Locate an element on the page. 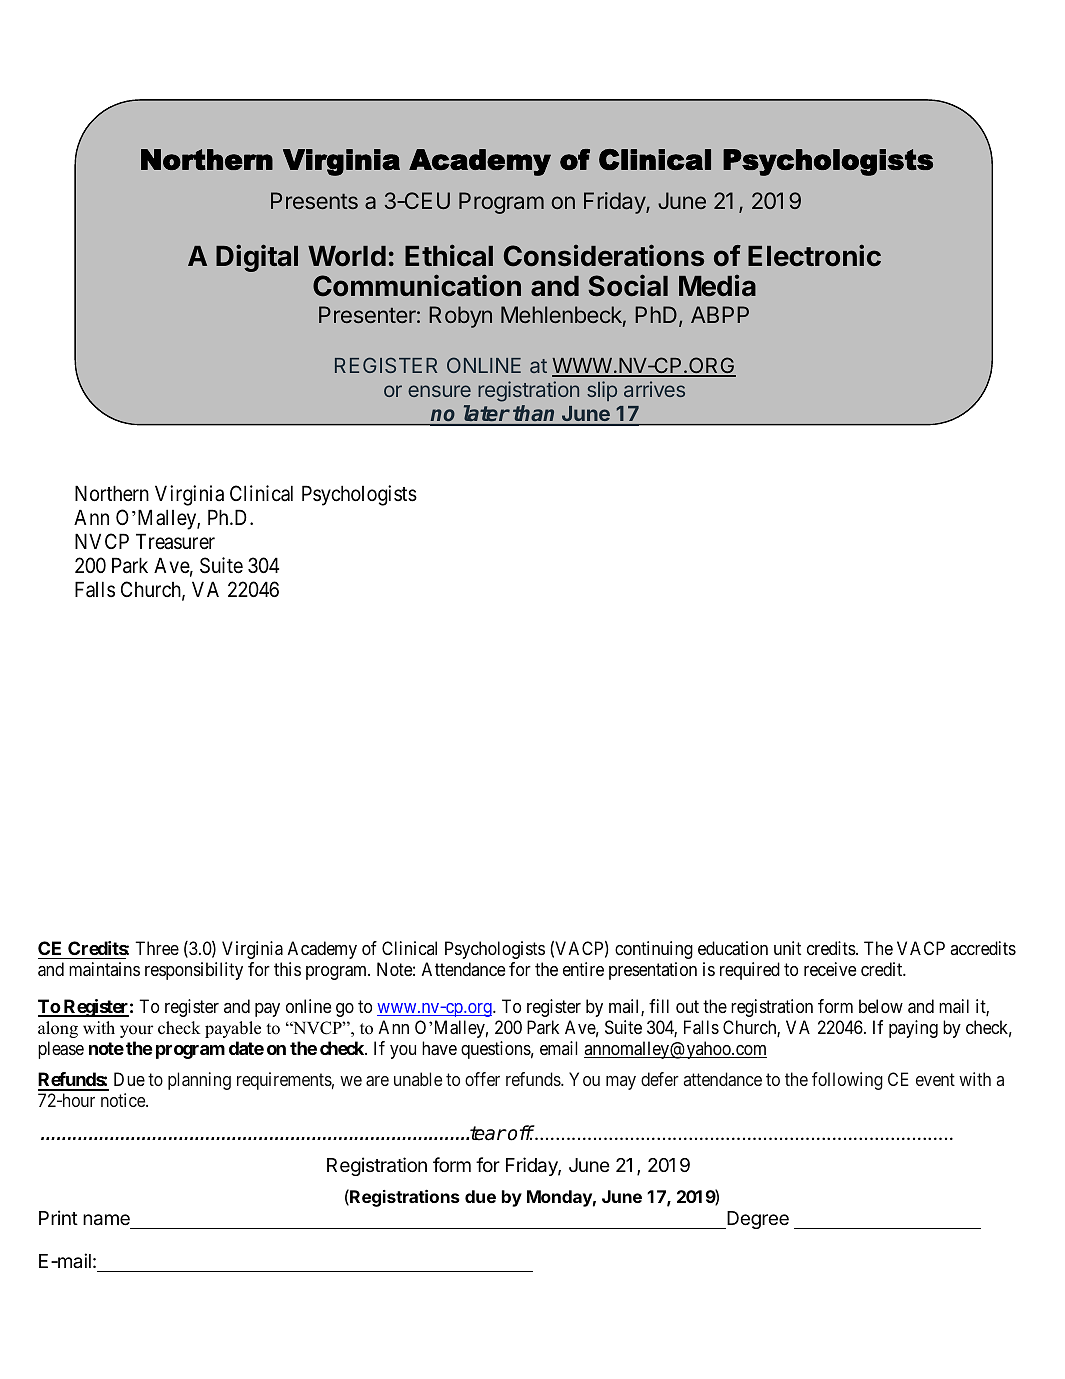 The width and height of the page is (1065, 1379). Ethical is located at coordinates (449, 255).
